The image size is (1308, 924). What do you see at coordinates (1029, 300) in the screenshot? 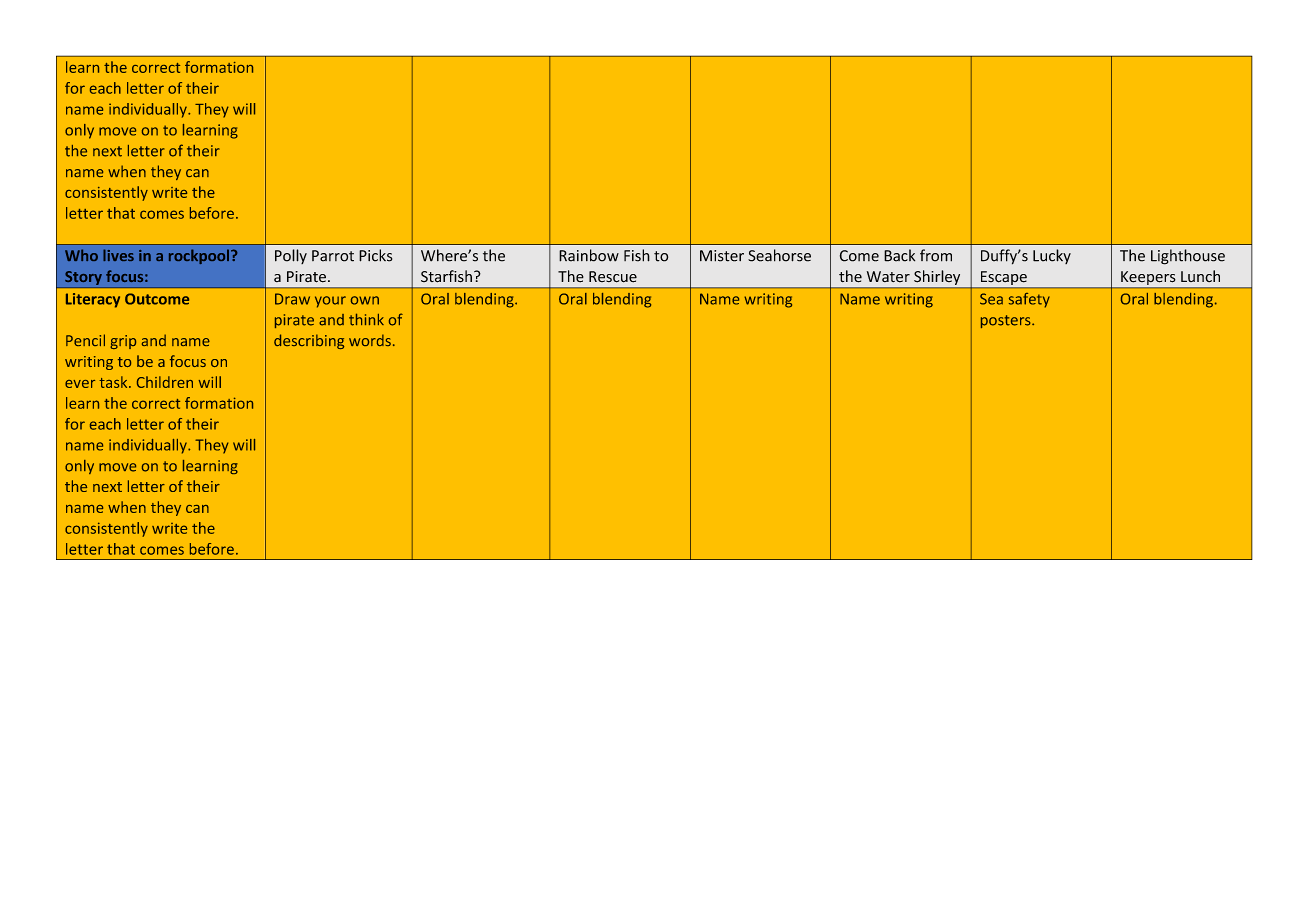
I see `safety` at bounding box center [1029, 300].
